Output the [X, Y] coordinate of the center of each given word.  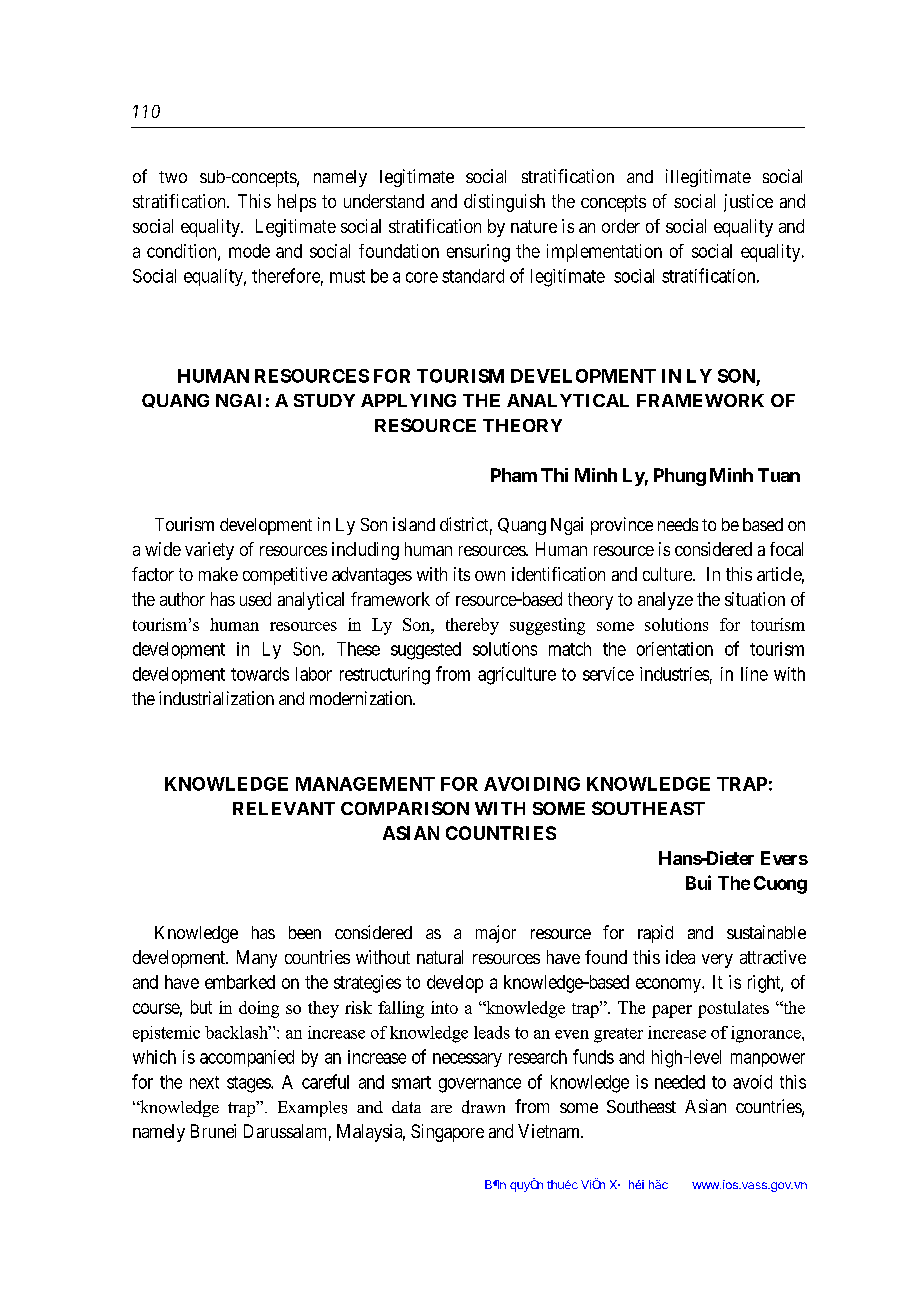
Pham [514, 475]
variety [209, 551]
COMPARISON [405, 808]
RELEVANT [284, 808]
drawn [483, 1107]
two [173, 177]
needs [678, 524]
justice [748, 203]
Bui [698, 882]
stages [249, 1084]
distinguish [504, 203]
